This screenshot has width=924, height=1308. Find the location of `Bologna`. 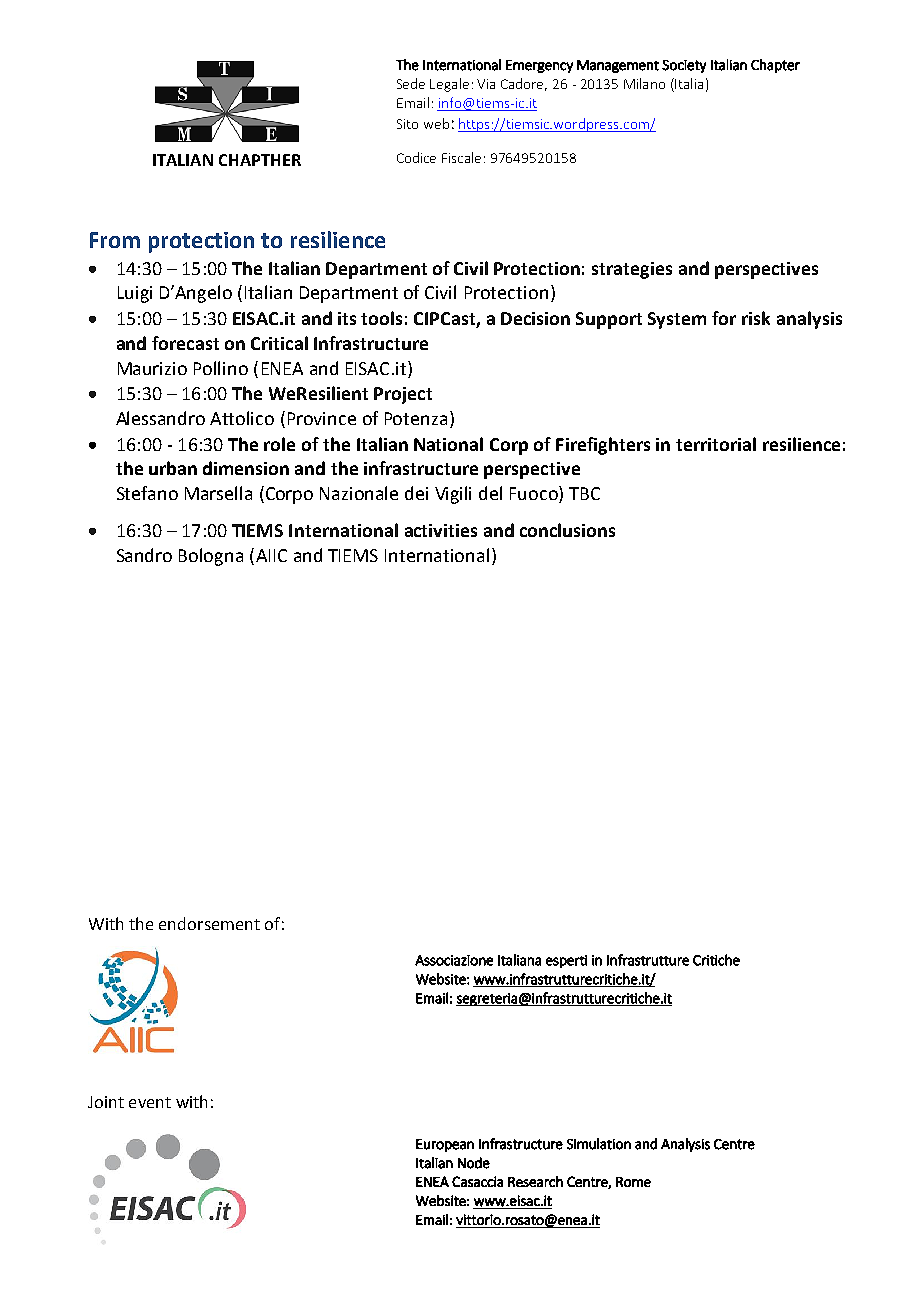

Bologna is located at coordinates (211, 557).
